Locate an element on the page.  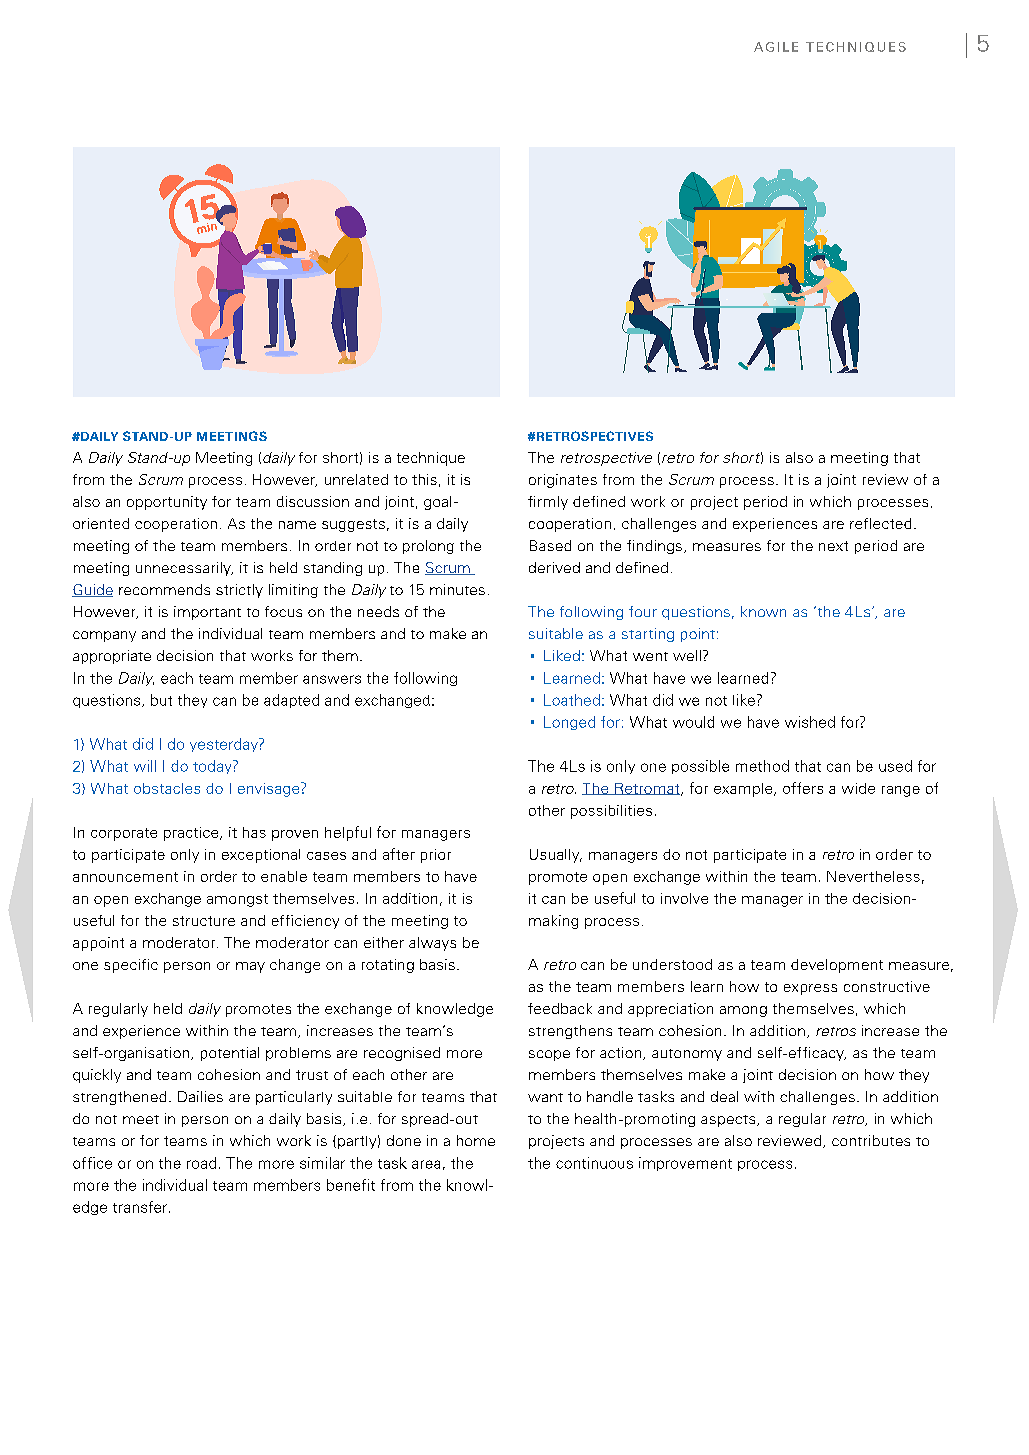
originates is located at coordinates (563, 481).
